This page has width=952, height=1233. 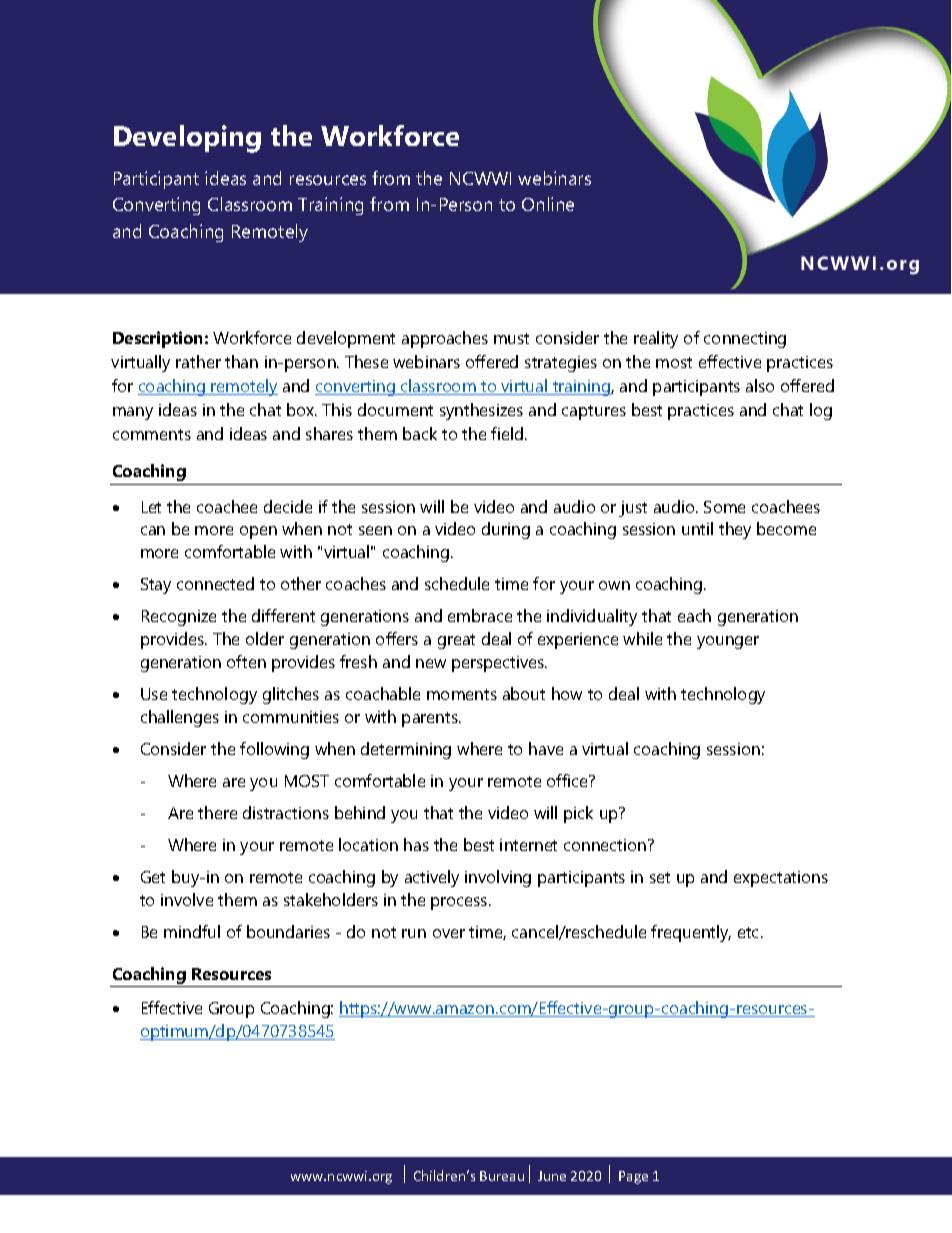 I want to click on has, so click(x=416, y=844).
